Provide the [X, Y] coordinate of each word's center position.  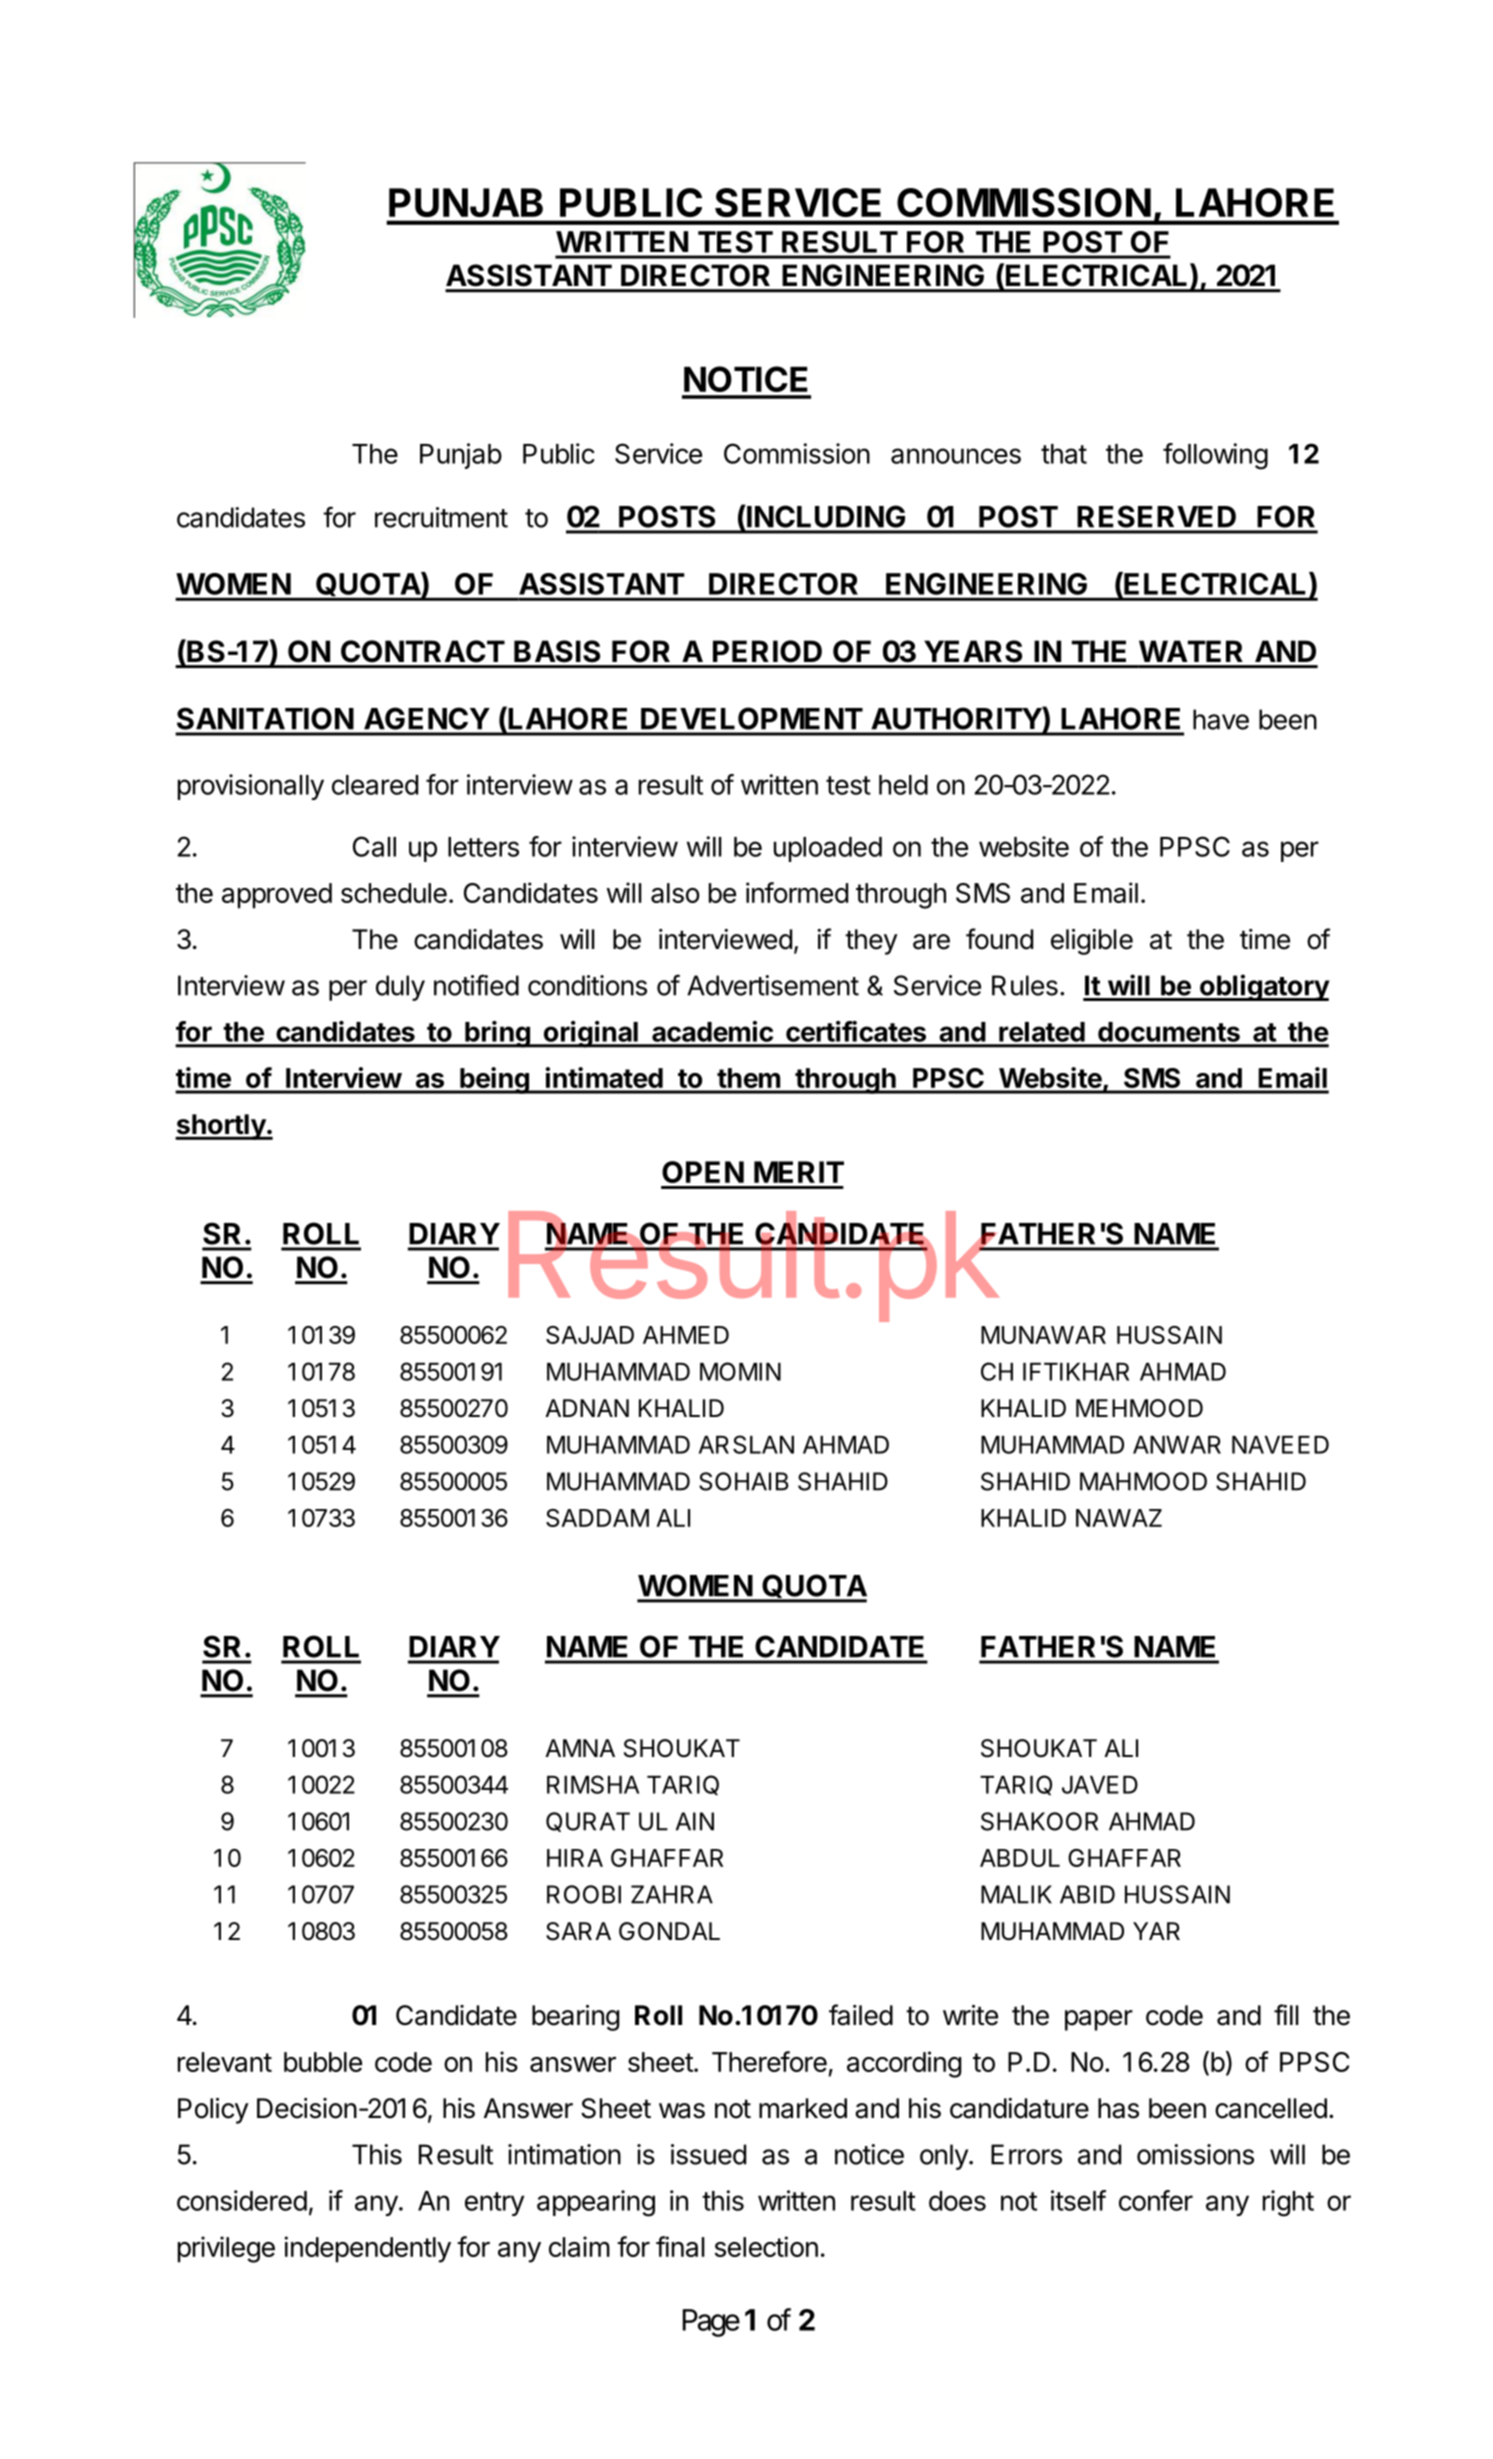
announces [956, 456]
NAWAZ [1119, 1518]
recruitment [441, 517]
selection [766, 2246]
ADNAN [587, 1408]
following [1215, 456]
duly [400, 988]
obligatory [1264, 987]
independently [368, 2249]
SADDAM [597, 1518]
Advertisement [773, 985]
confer [1156, 2200]
